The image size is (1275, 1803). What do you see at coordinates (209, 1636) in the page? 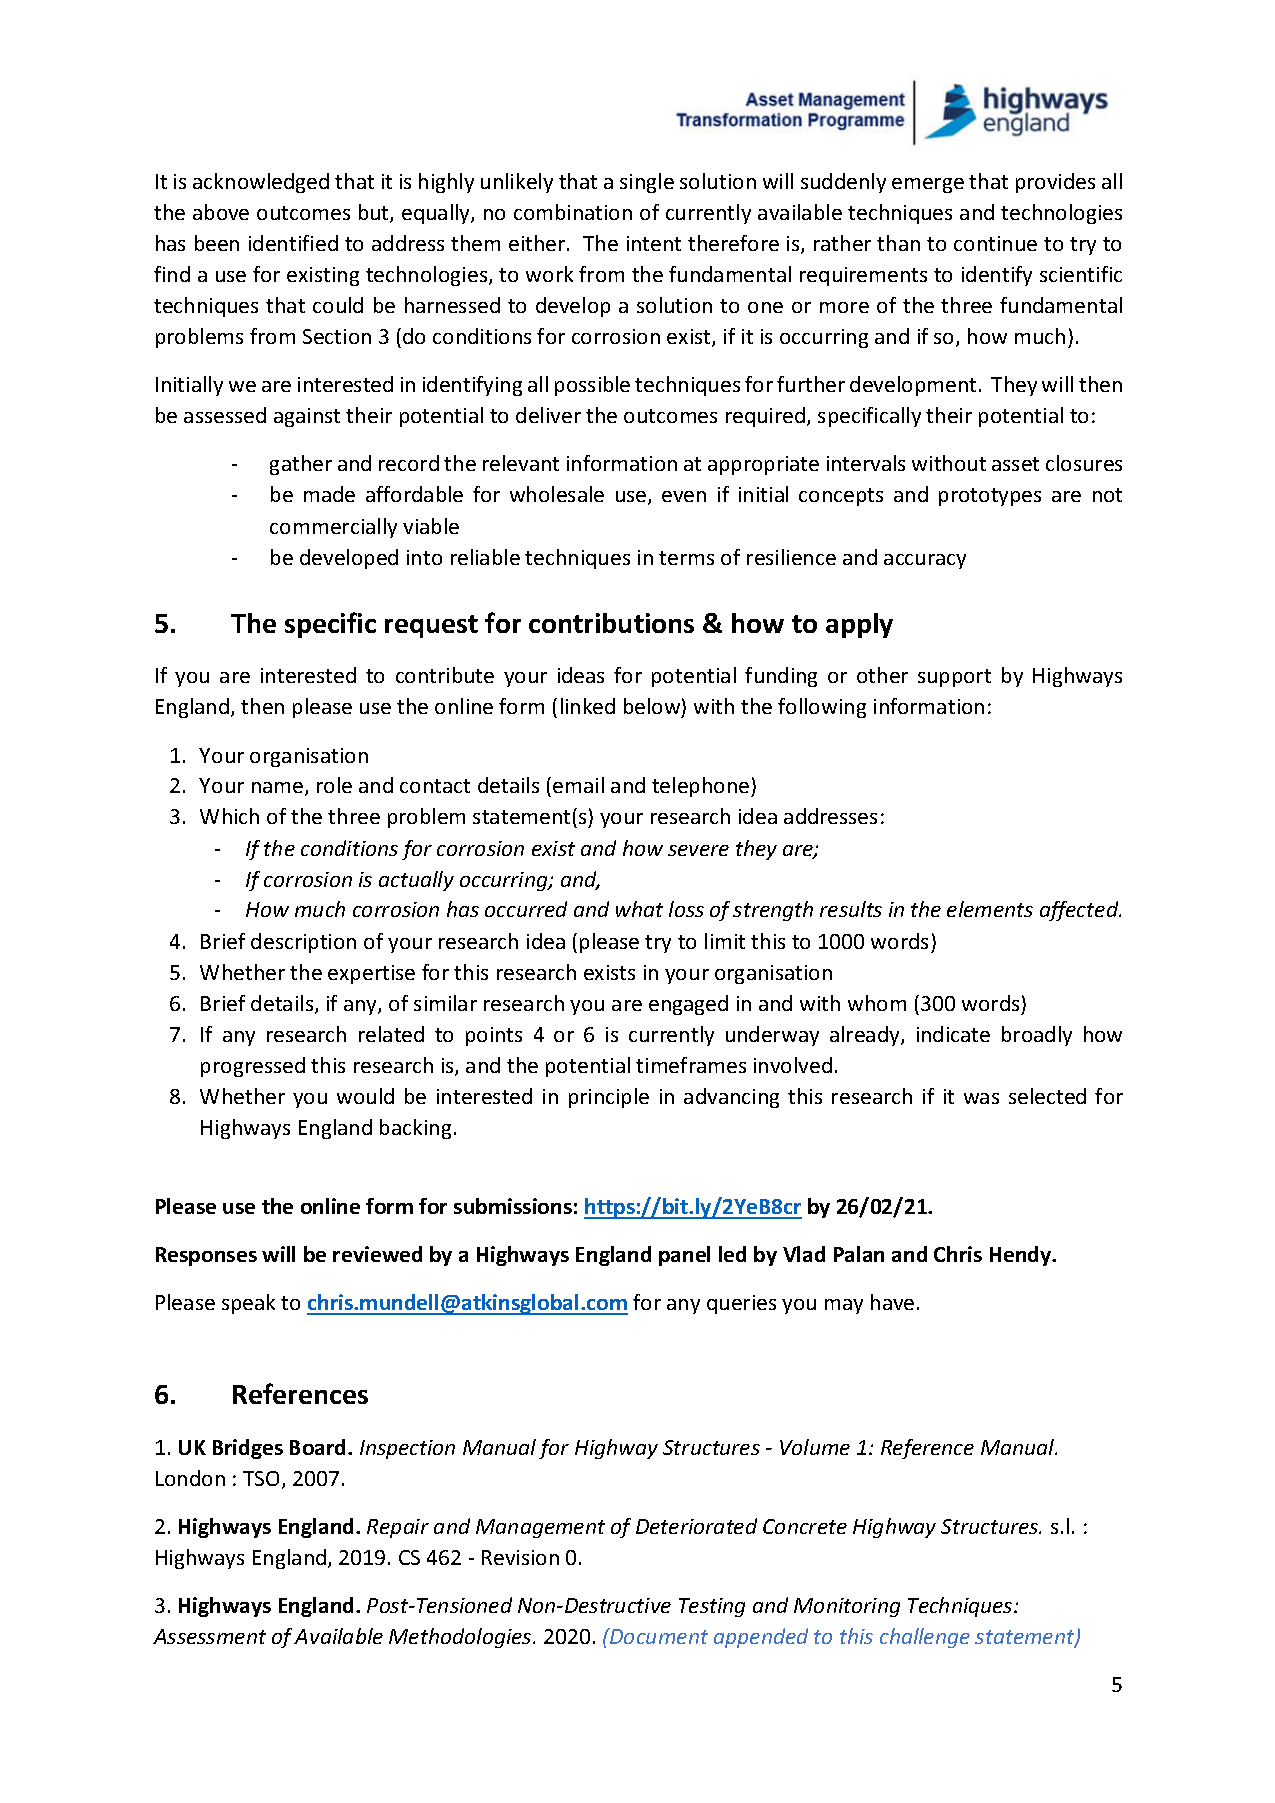
I see `Assessment` at bounding box center [209, 1636].
